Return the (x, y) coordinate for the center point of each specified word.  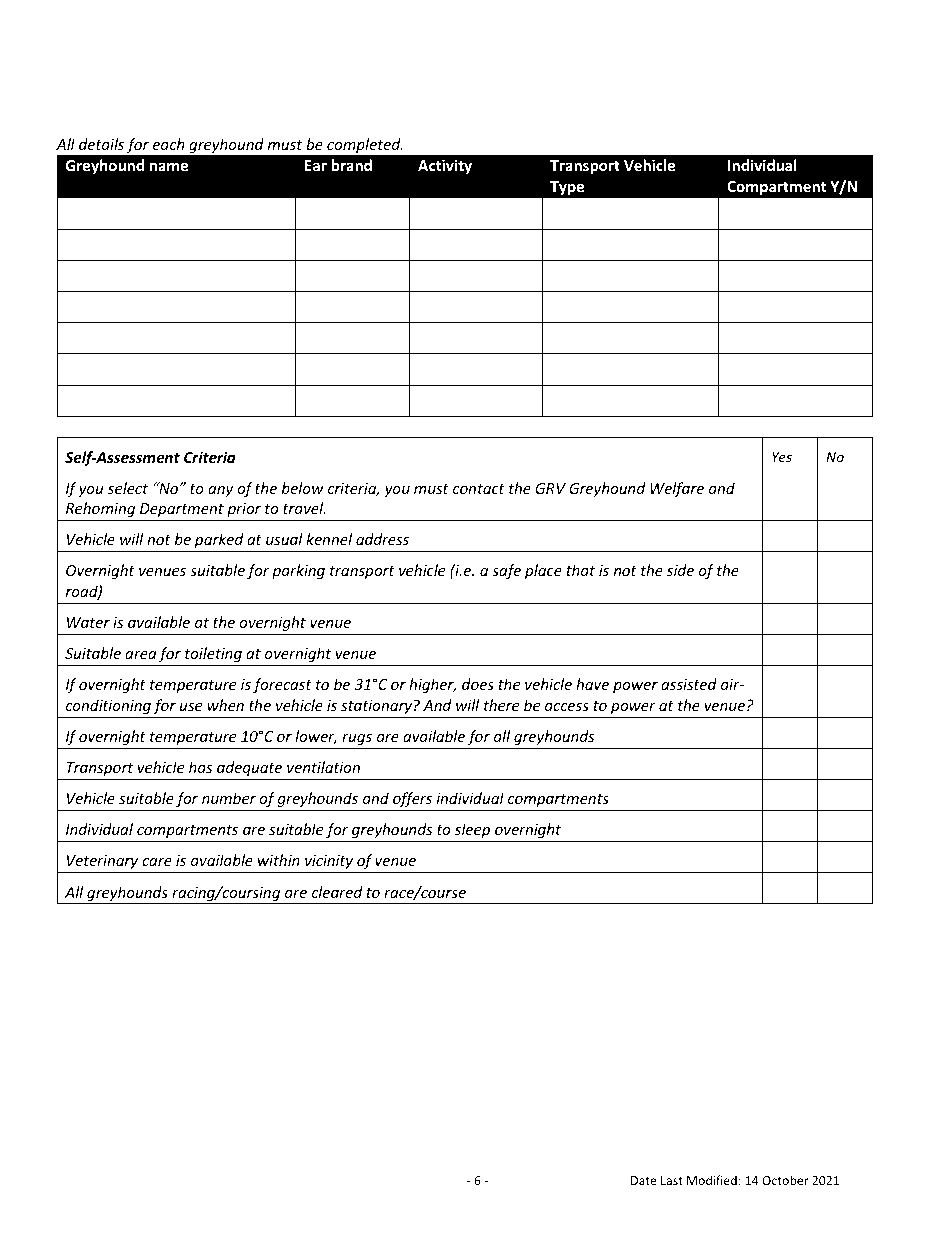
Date (644, 1180)
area (141, 655)
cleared (337, 892)
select (128, 488)
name (169, 166)
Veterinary (102, 864)
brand (352, 165)
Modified (712, 1180)
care (157, 862)
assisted (689, 684)
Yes (782, 457)
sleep (472, 830)
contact (479, 489)
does (478, 684)
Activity (445, 166)
